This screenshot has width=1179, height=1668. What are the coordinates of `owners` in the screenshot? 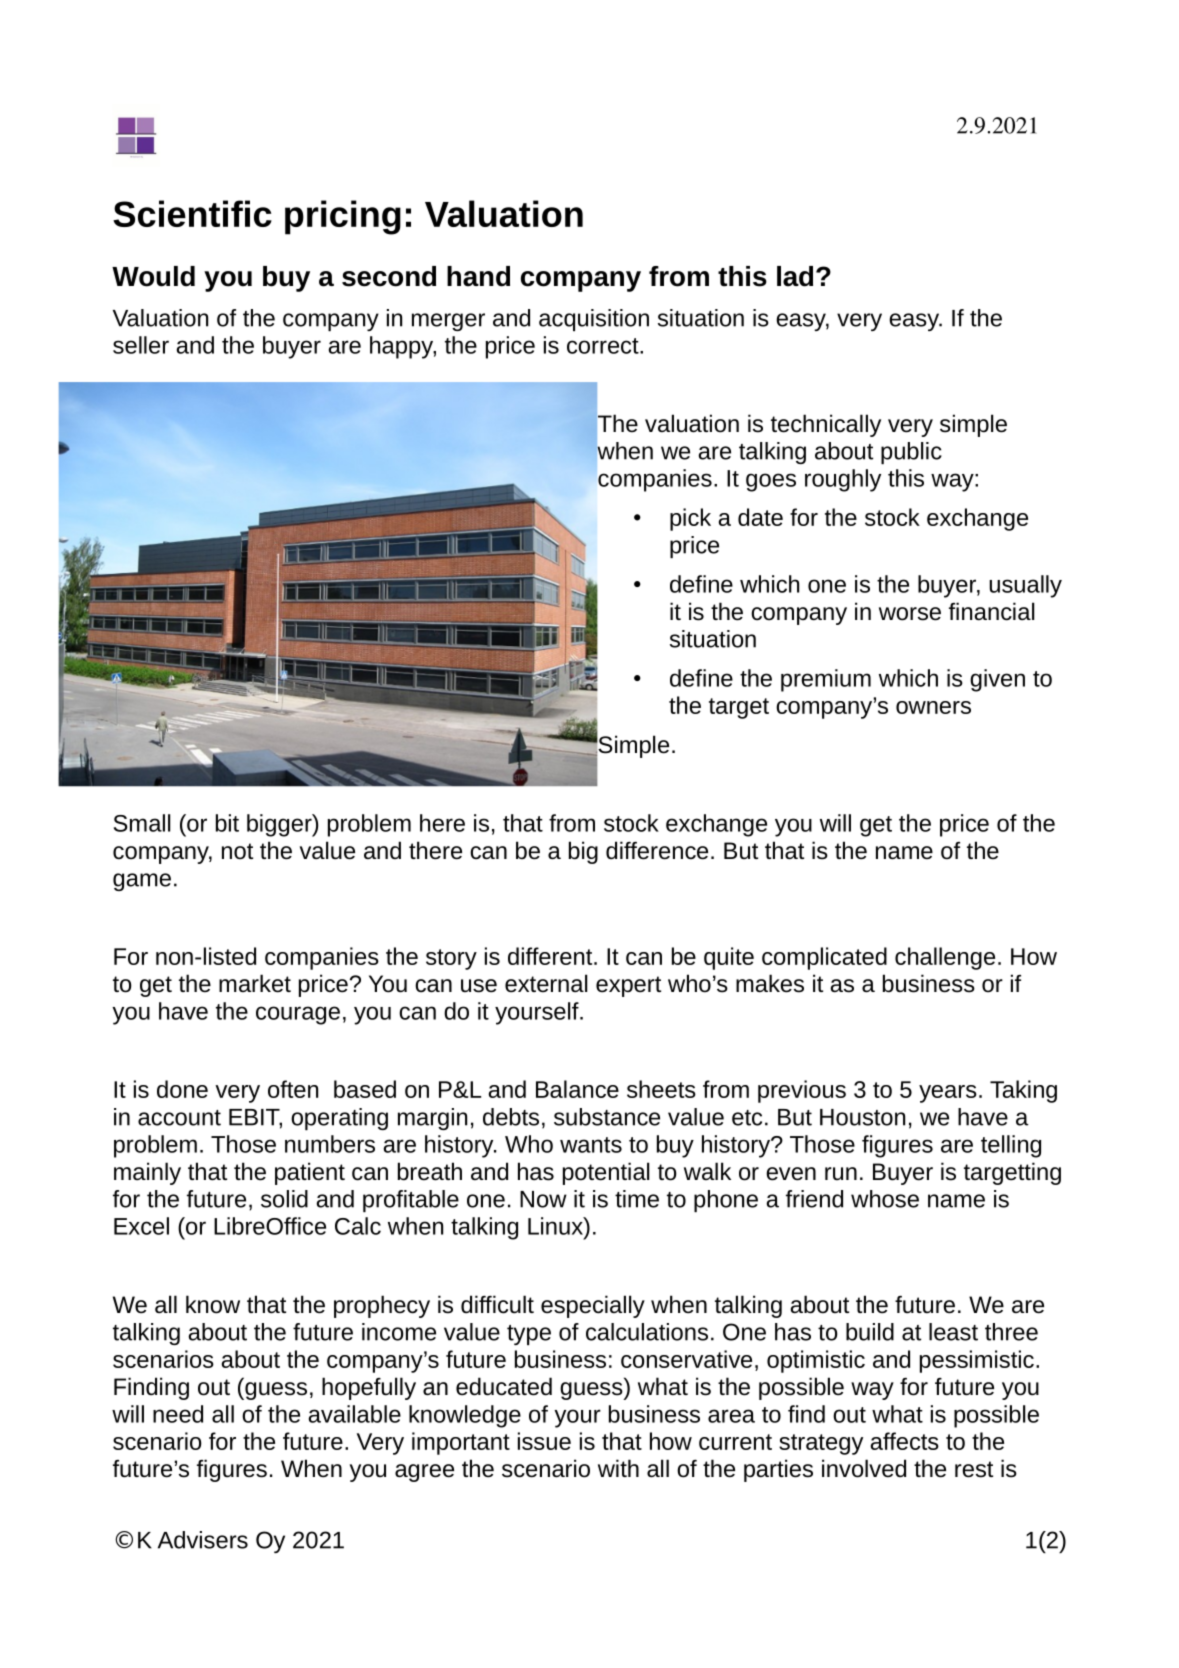 It's located at (933, 707).
